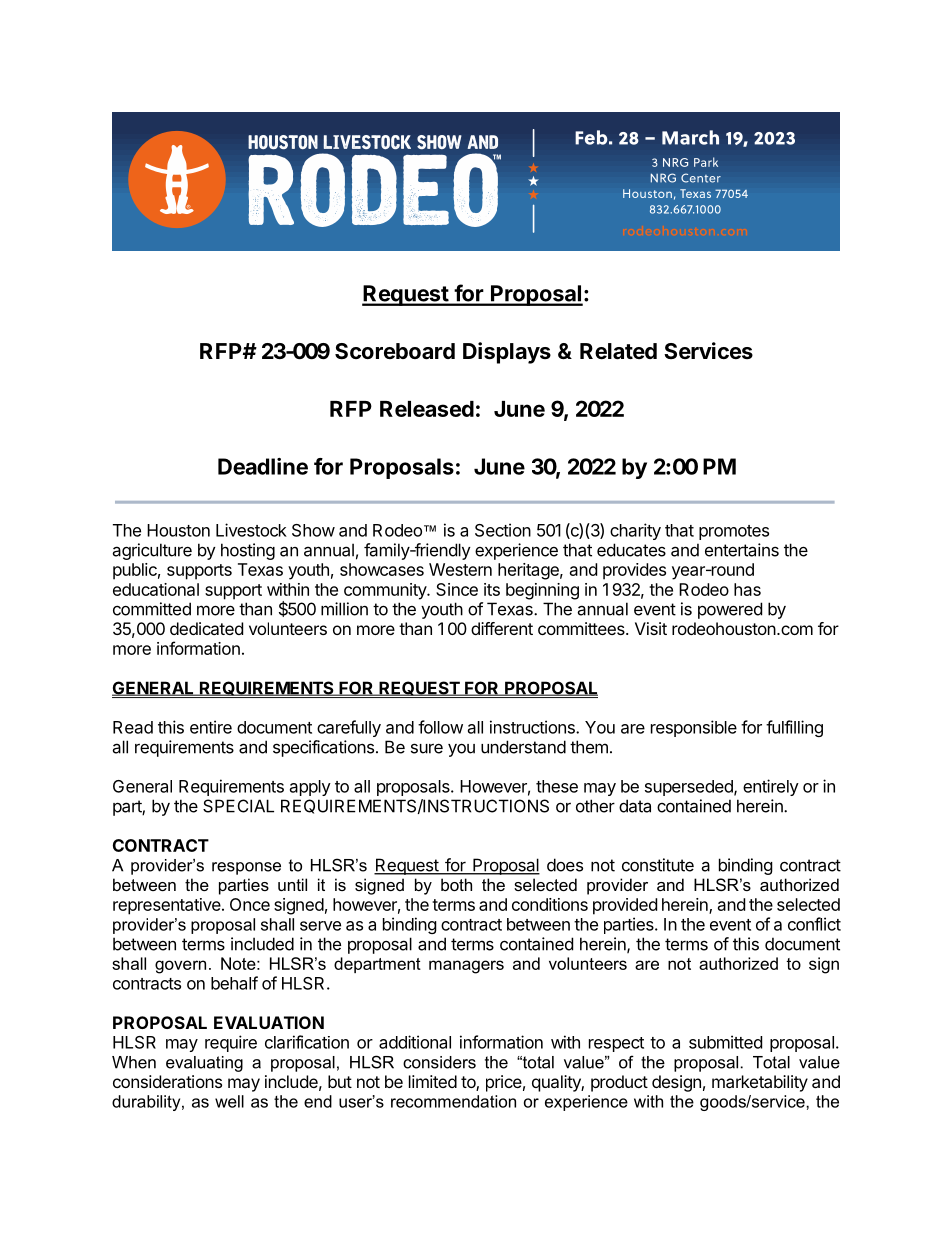 Image resolution: width=952 pixels, height=1233 pixels. What do you see at coordinates (440, 727) in the screenshot?
I see `follow` at bounding box center [440, 727].
